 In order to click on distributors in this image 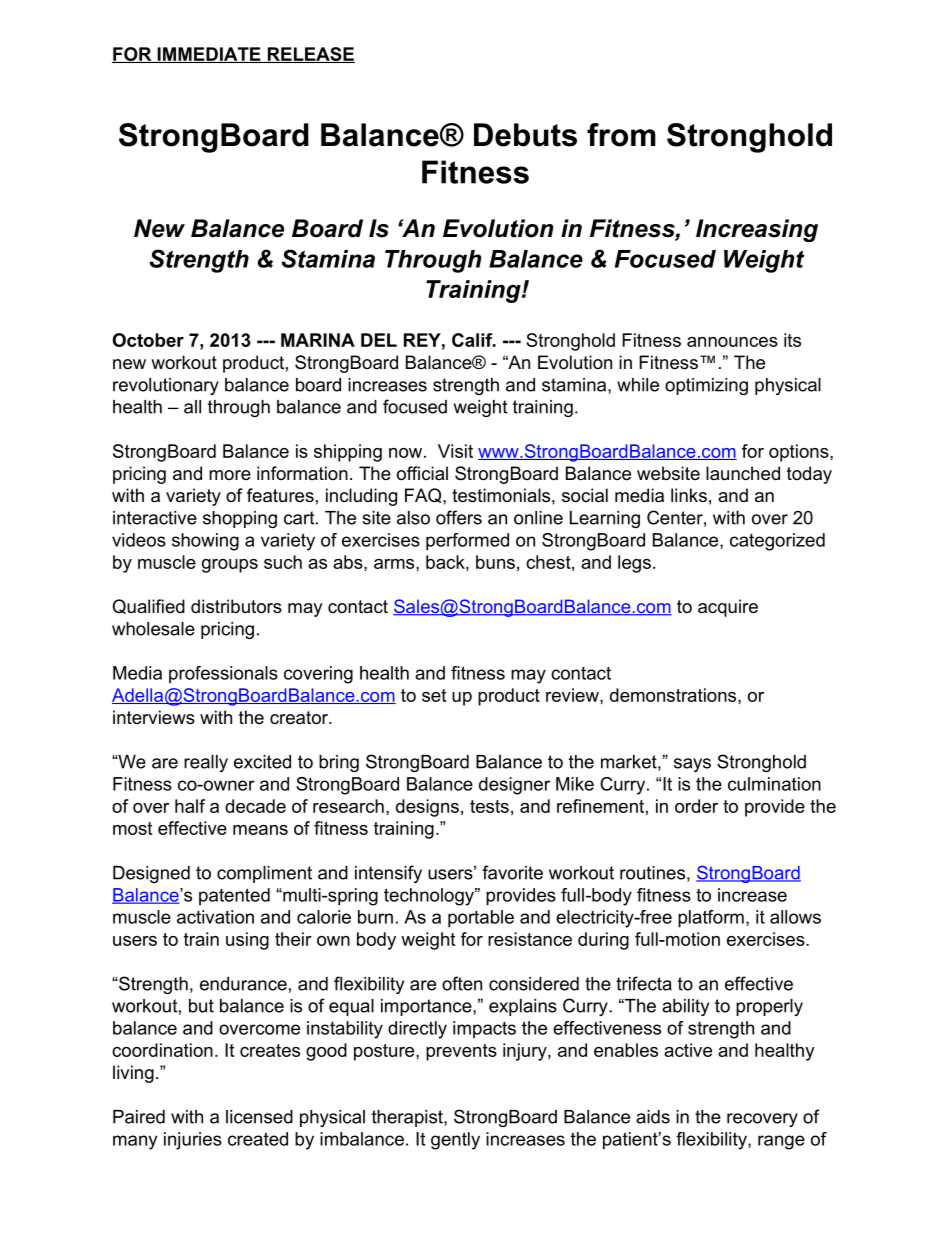, I will do `click(236, 606)`.
